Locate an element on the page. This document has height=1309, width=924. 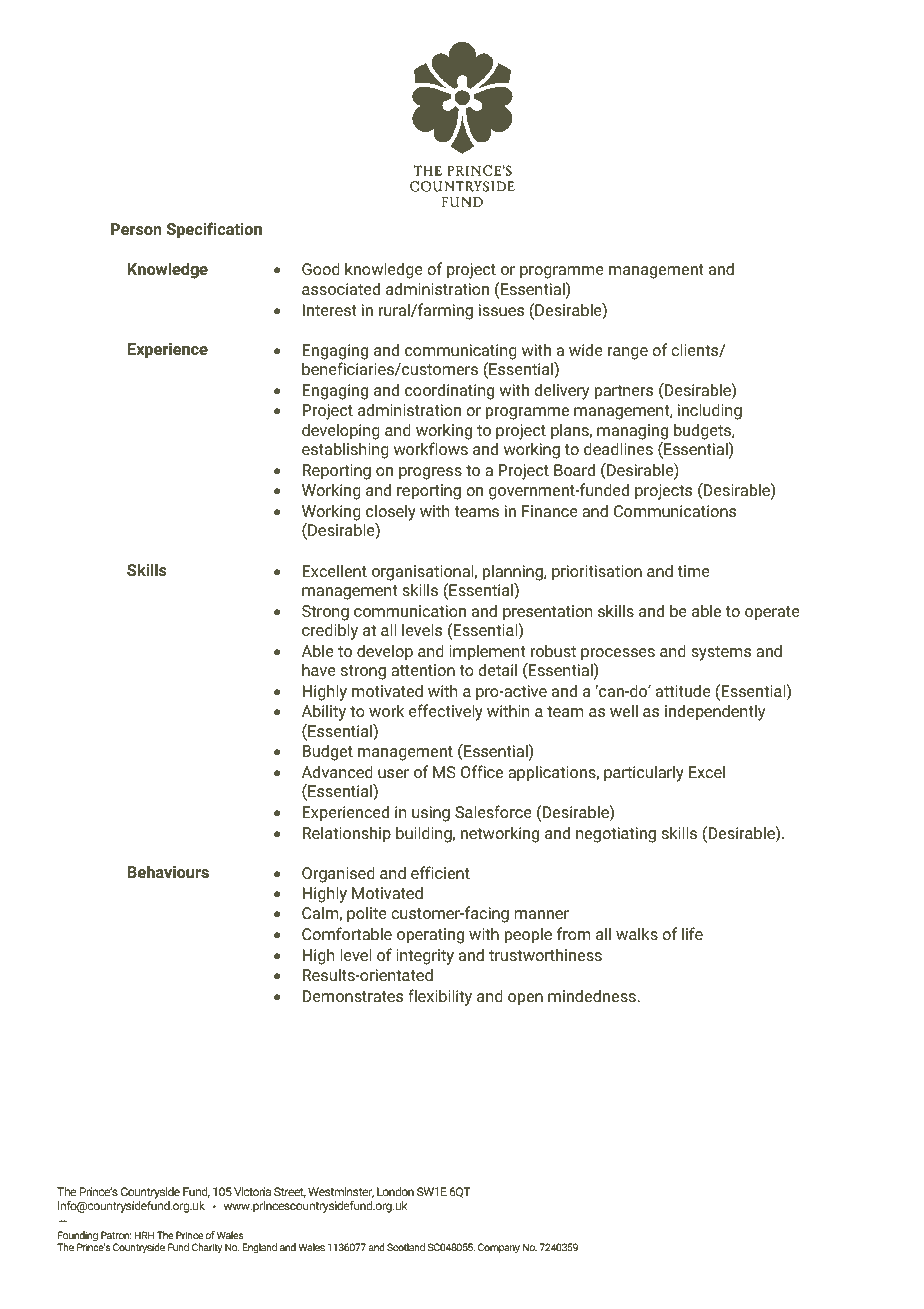
systems is located at coordinates (721, 653).
